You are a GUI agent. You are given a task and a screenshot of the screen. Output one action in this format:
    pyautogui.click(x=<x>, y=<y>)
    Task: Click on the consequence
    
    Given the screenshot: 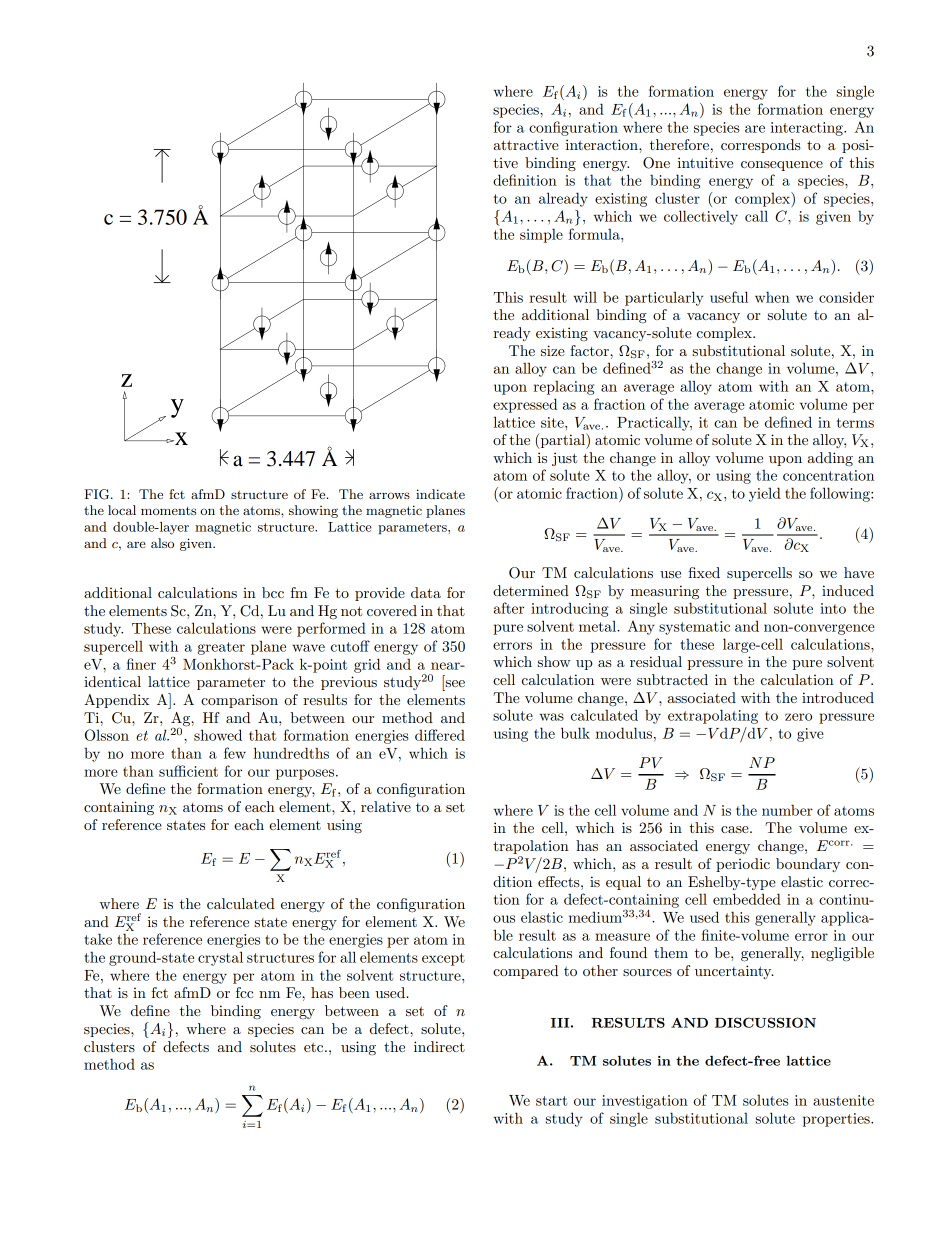 What is the action you would take?
    pyautogui.click(x=782, y=166)
